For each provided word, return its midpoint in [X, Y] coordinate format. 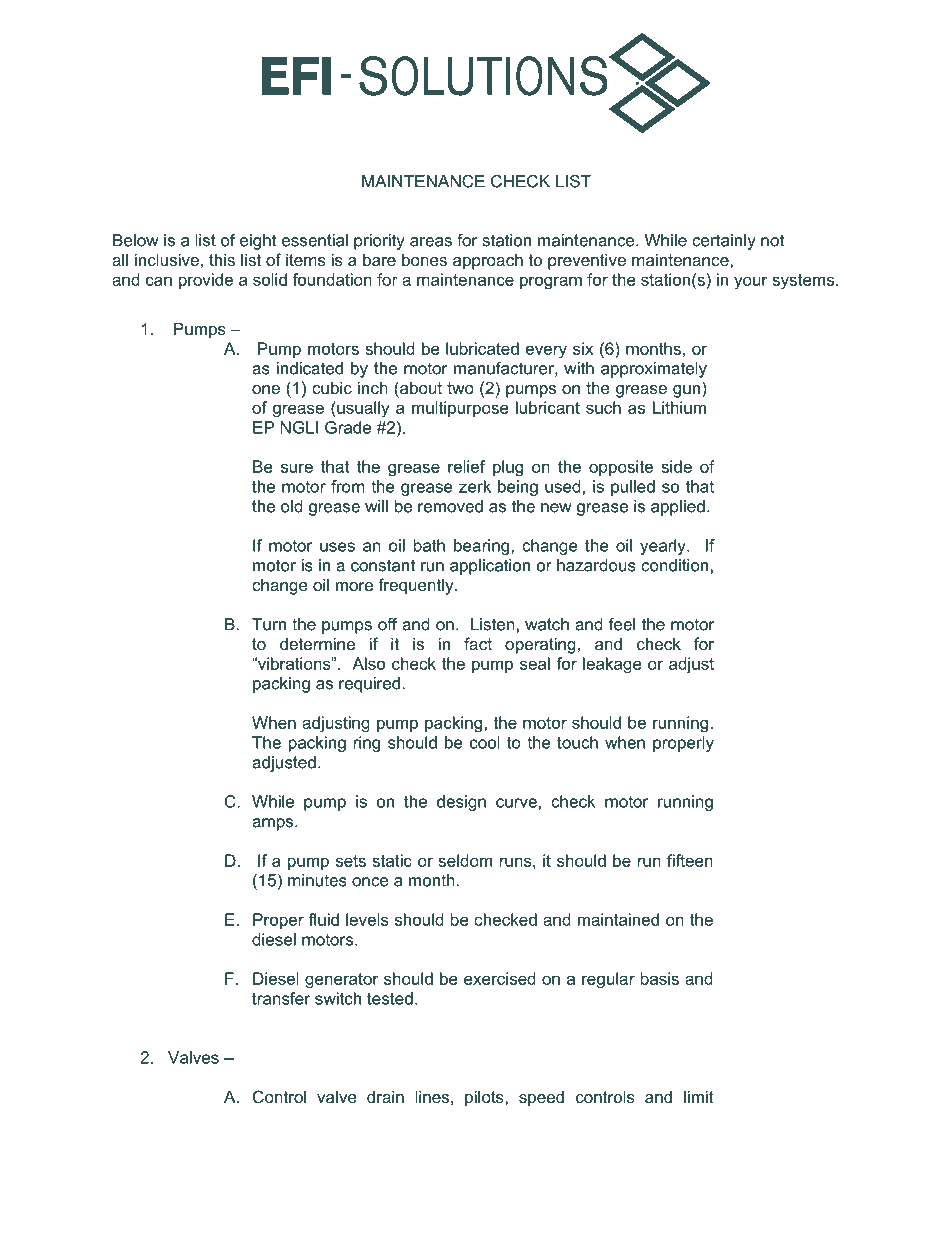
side [676, 466]
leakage [612, 665]
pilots [485, 1098]
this [222, 259]
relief [466, 466]
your [751, 283]
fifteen [690, 860]
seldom [465, 860]
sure [297, 468]
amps [274, 824]
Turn [269, 624]
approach [488, 261]
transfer [281, 998]
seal [535, 663]
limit [699, 1096]
